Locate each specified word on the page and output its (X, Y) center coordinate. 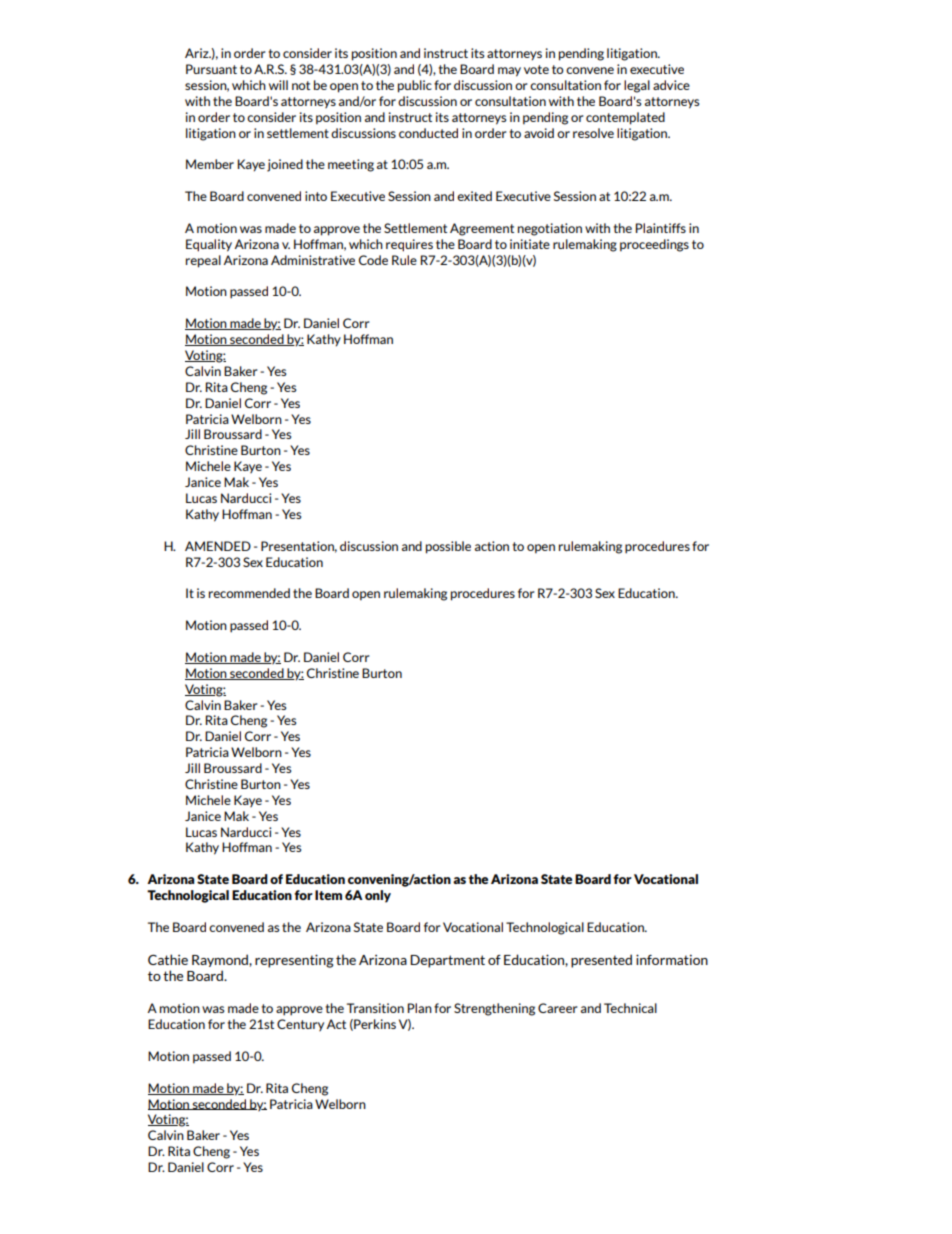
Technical (630, 1008)
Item (328, 895)
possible (448, 547)
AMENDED (218, 546)
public (415, 86)
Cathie (168, 959)
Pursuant (211, 69)
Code (373, 260)
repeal (203, 261)
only (378, 896)
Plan (420, 1008)
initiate (530, 244)
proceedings (654, 245)
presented (601, 961)
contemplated (625, 118)
